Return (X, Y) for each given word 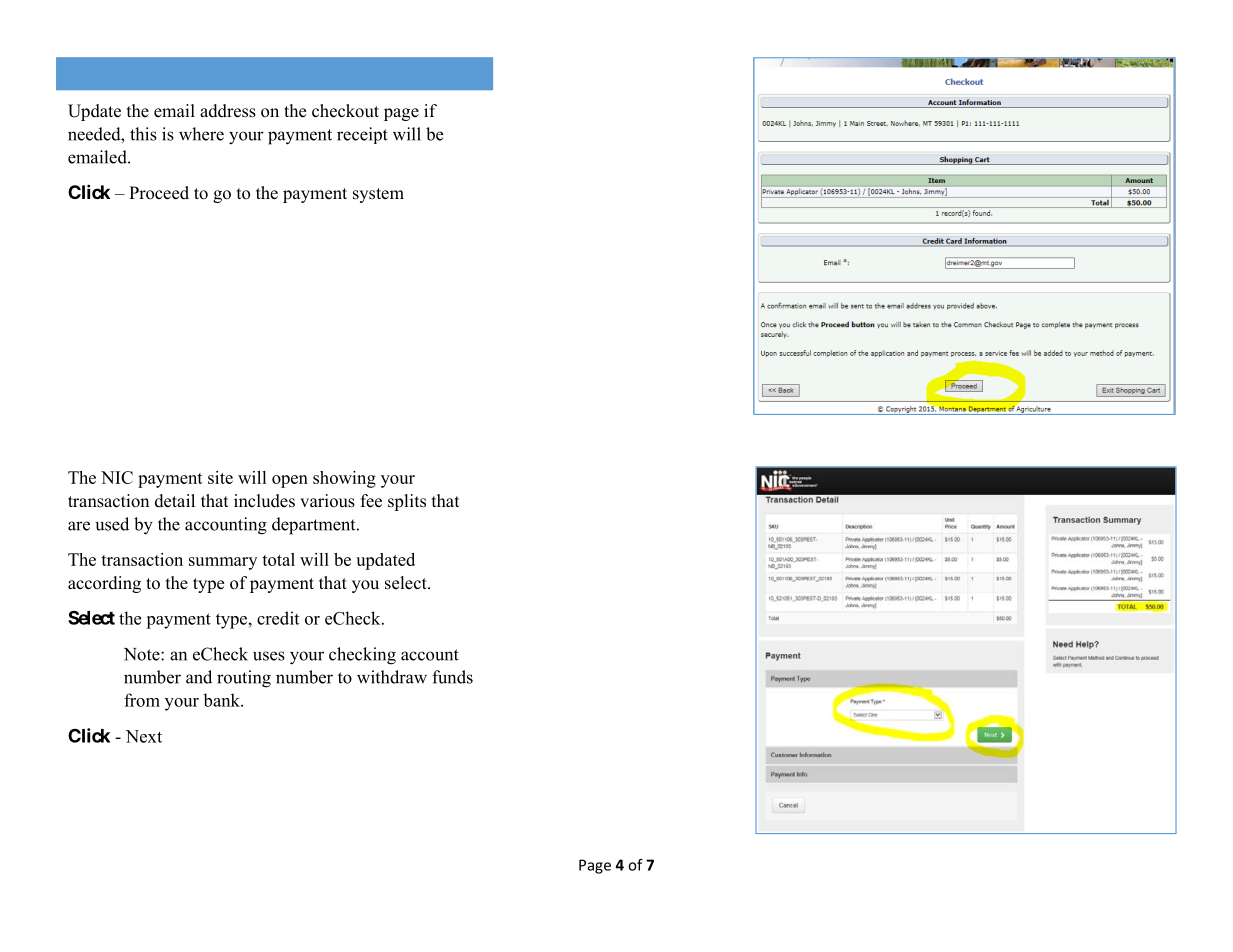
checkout (345, 111)
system (378, 195)
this (143, 134)
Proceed (159, 193)
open (290, 481)
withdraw (392, 677)
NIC (117, 477)
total (278, 559)
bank (222, 700)
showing (344, 479)
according (104, 584)
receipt (362, 135)
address (228, 111)
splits (407, 502)
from (142, 700)
